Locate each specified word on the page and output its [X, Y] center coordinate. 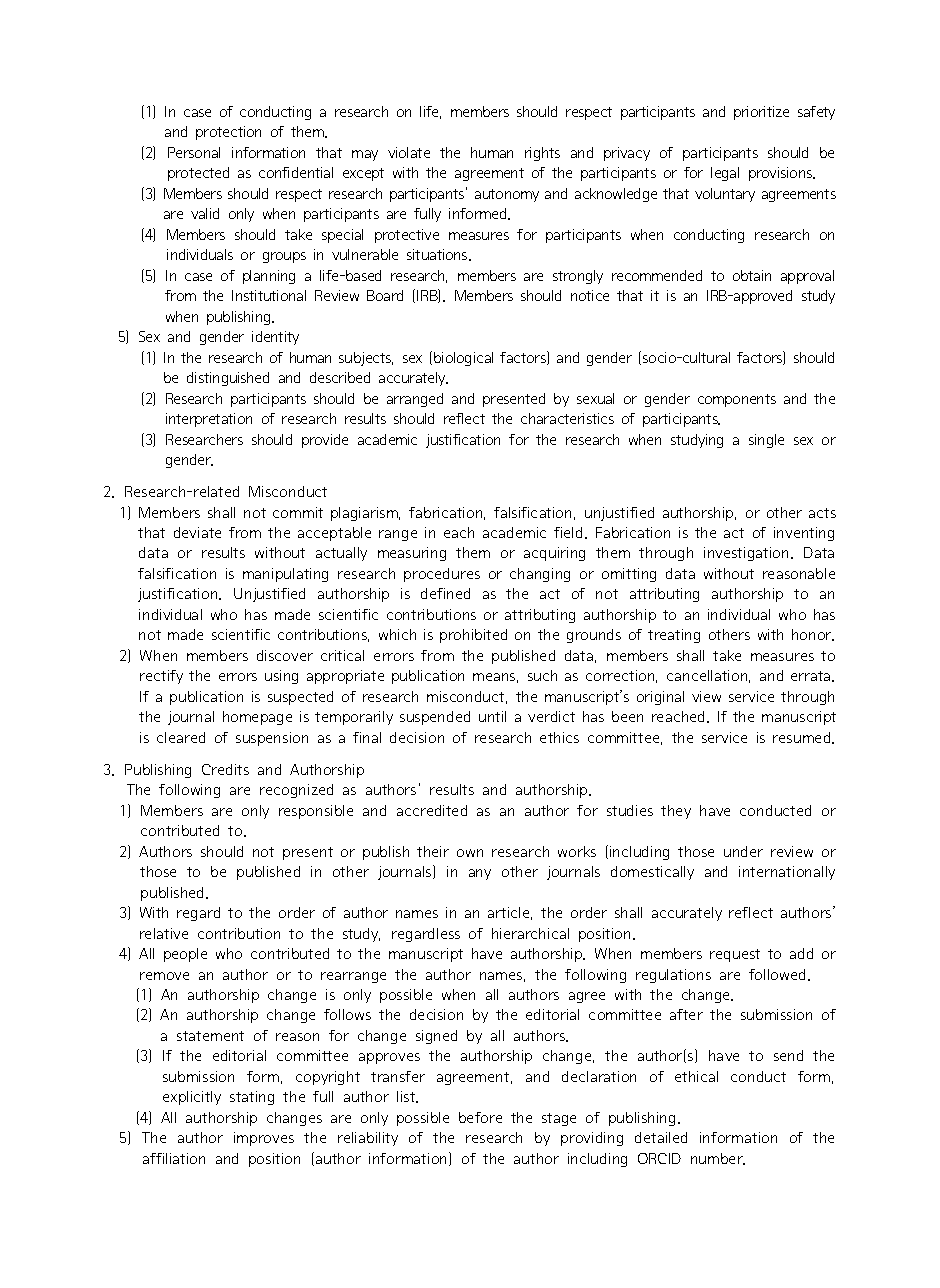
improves [264, 1139]
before [480, 1117]
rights [542, 154]
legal [725, 174]
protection [228, 133]
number [718, 1159]
